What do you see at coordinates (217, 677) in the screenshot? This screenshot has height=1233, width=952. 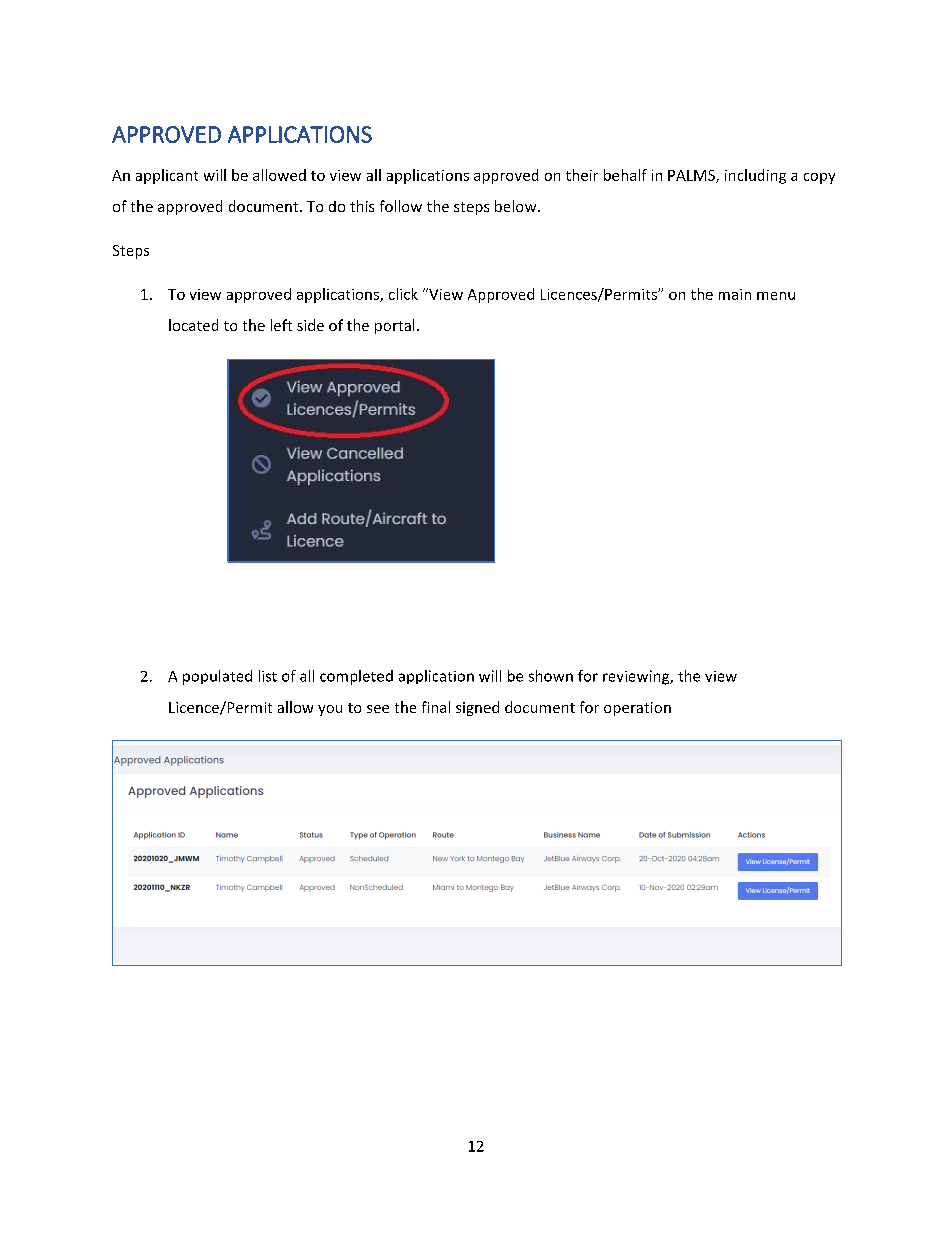 I see `populated` at bounding box center [217, 677].
